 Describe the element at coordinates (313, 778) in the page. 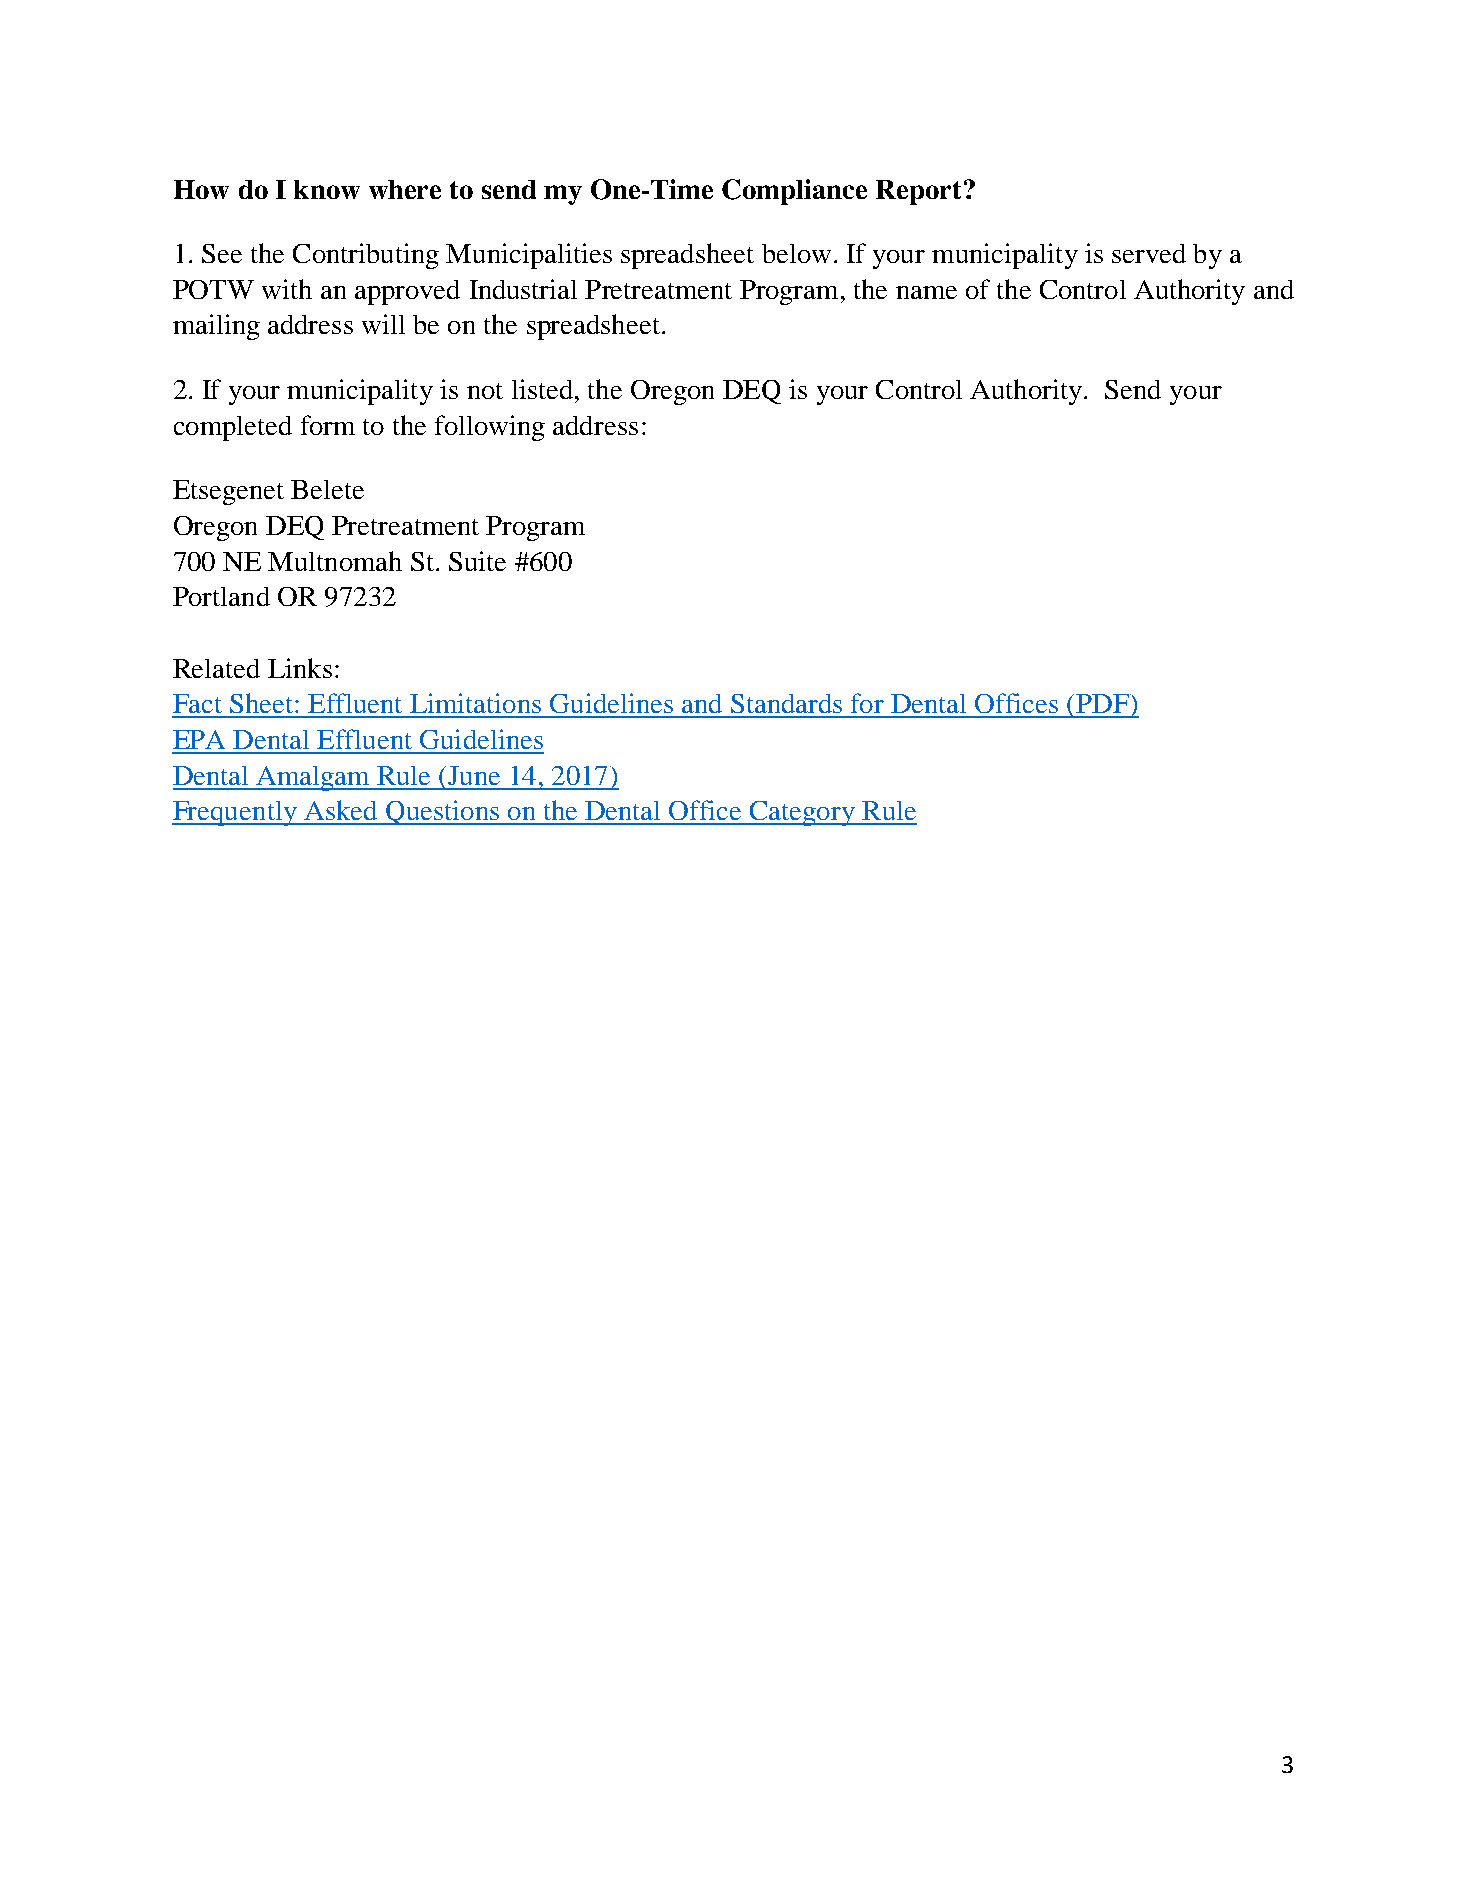

I see `Amalgam` at that location.
